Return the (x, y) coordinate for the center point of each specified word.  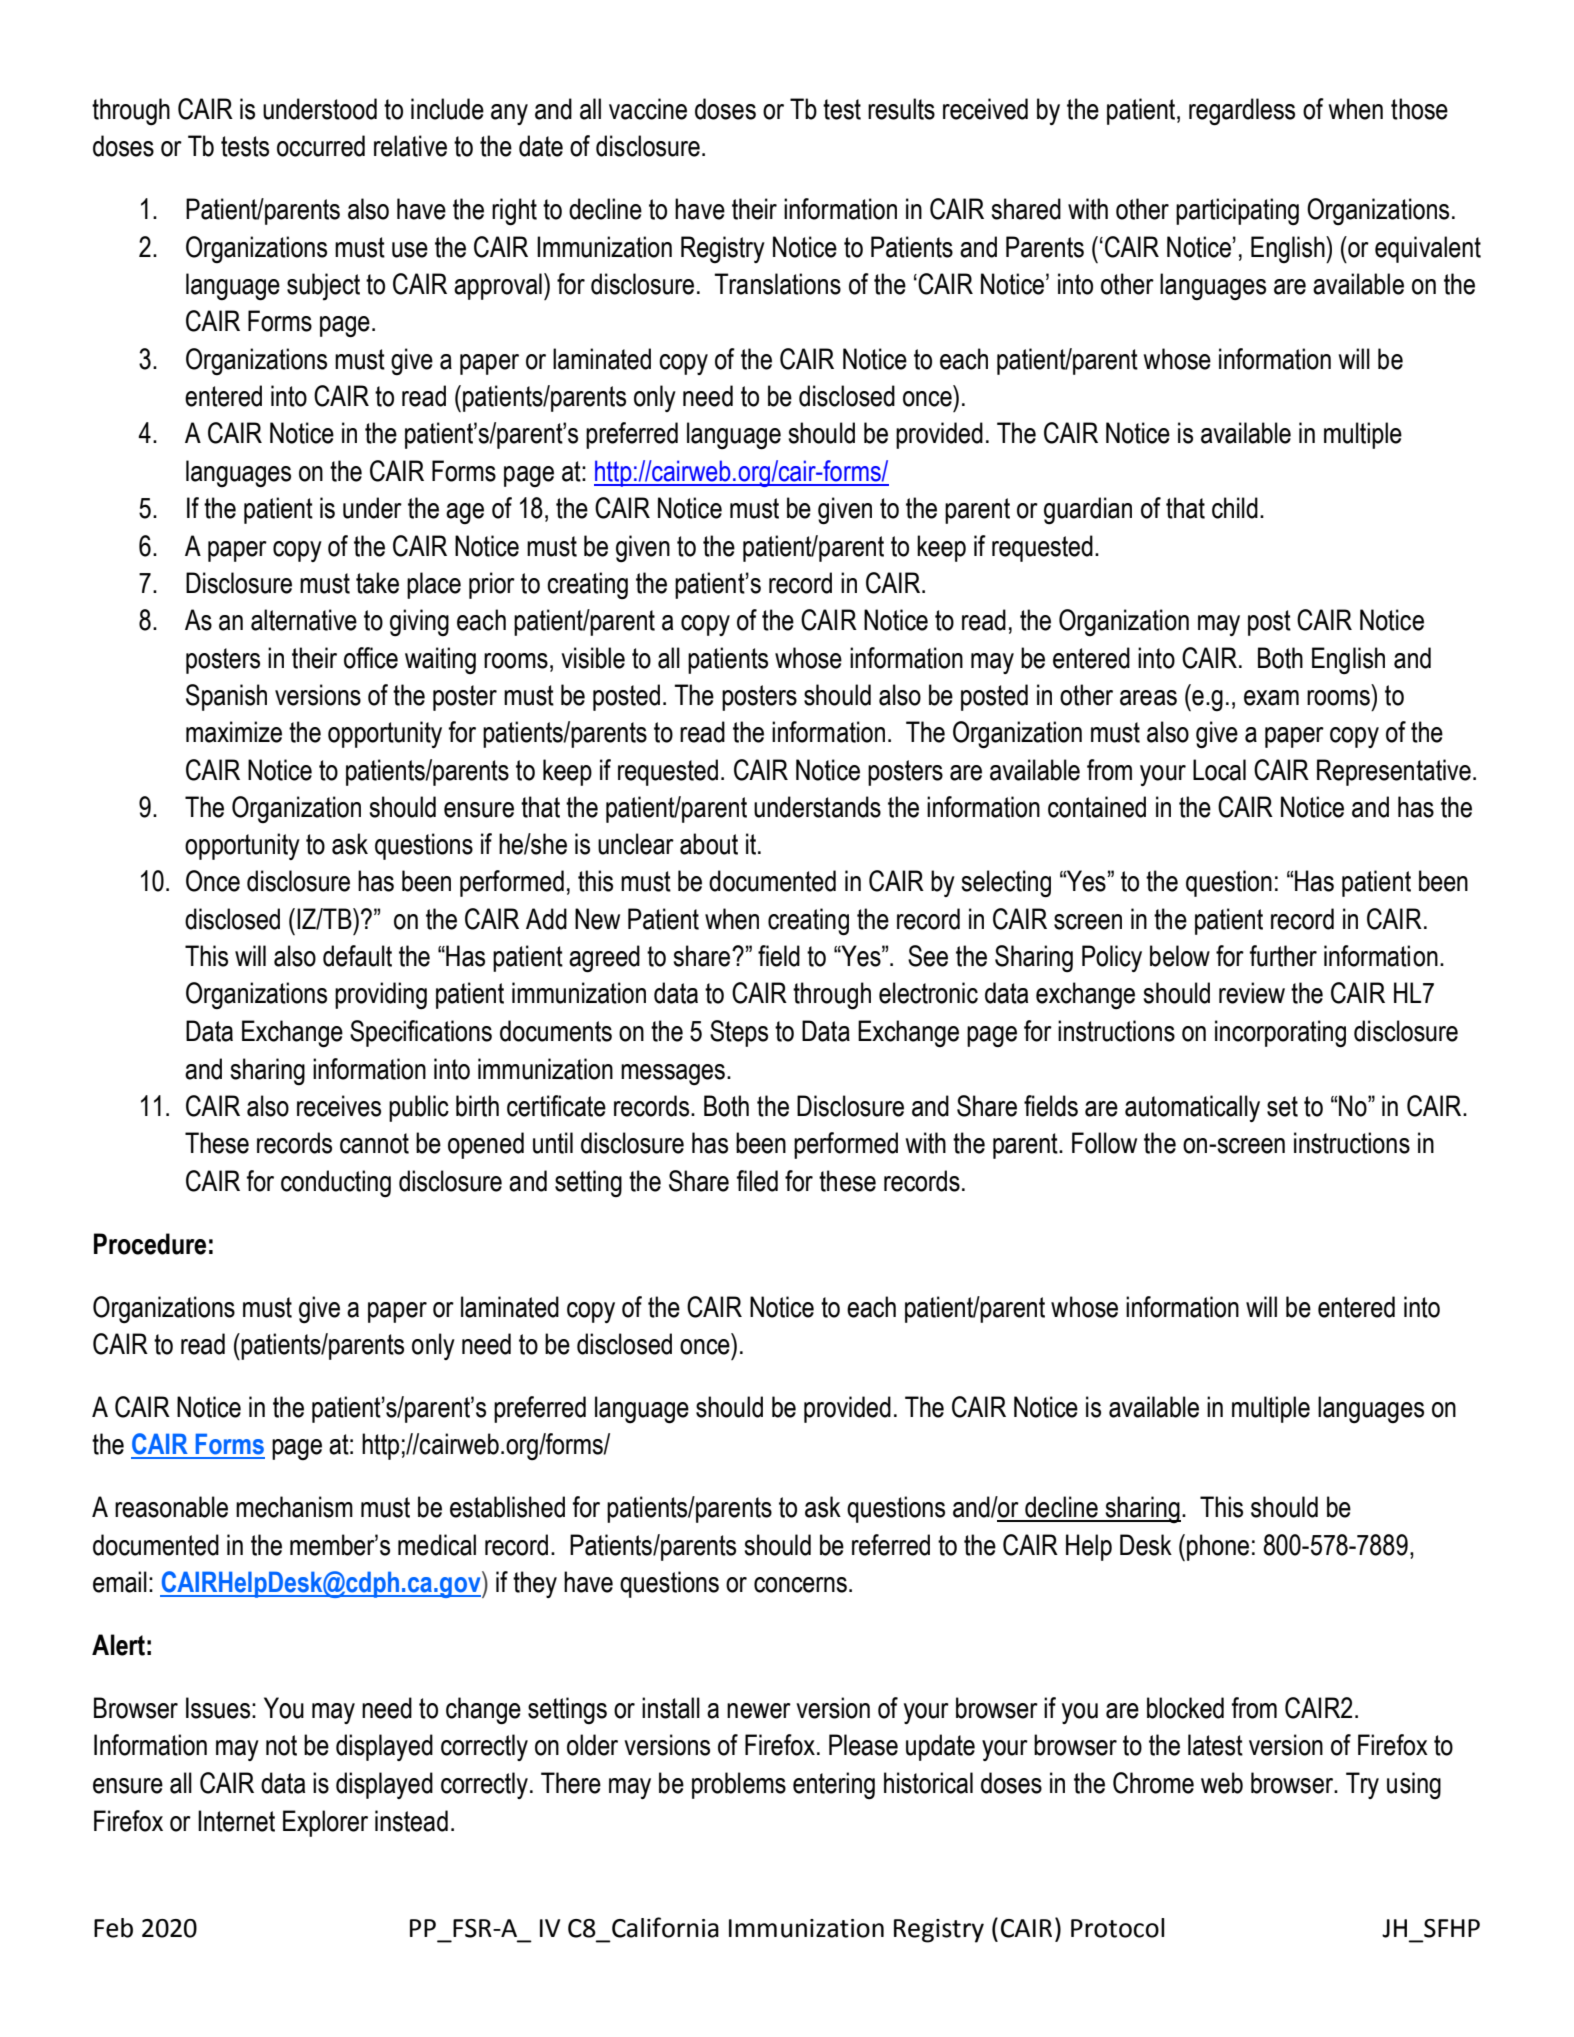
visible (593, 658)
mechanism (294, 1507)
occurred (321, 146)
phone (1218, 1547)
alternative (304, 620)
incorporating (1280, 1033)
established (507, 1507)
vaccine (648, 109)
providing (381, 995)
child (1235, 508)
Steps (739, 1033)
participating (1237, 211)
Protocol (1117, 1928)
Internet (236, 1821)
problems (739, 1785)
